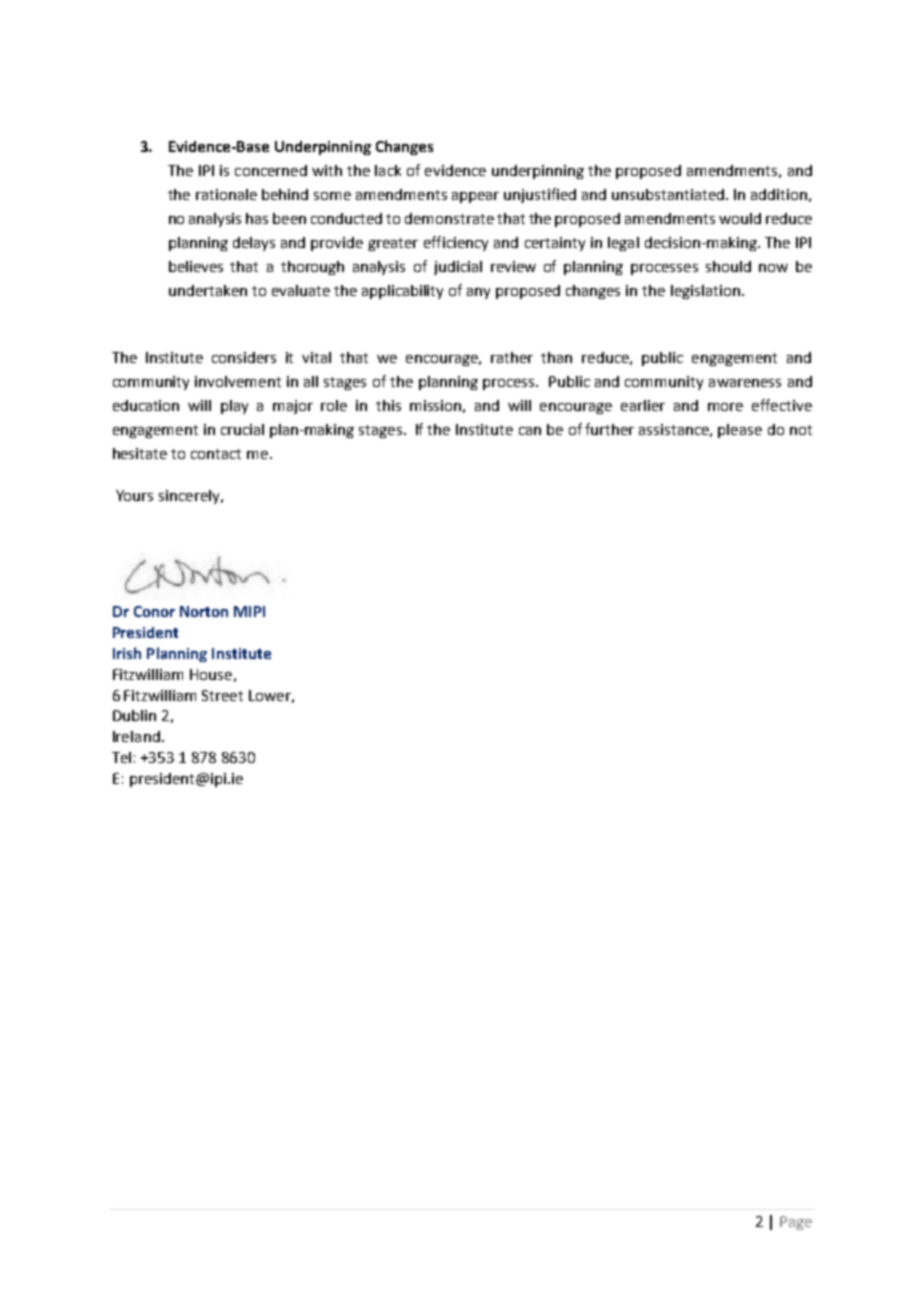  Describe the element at coordinates (136, 736) in the screenshot. I see `Ireland` at that location.
